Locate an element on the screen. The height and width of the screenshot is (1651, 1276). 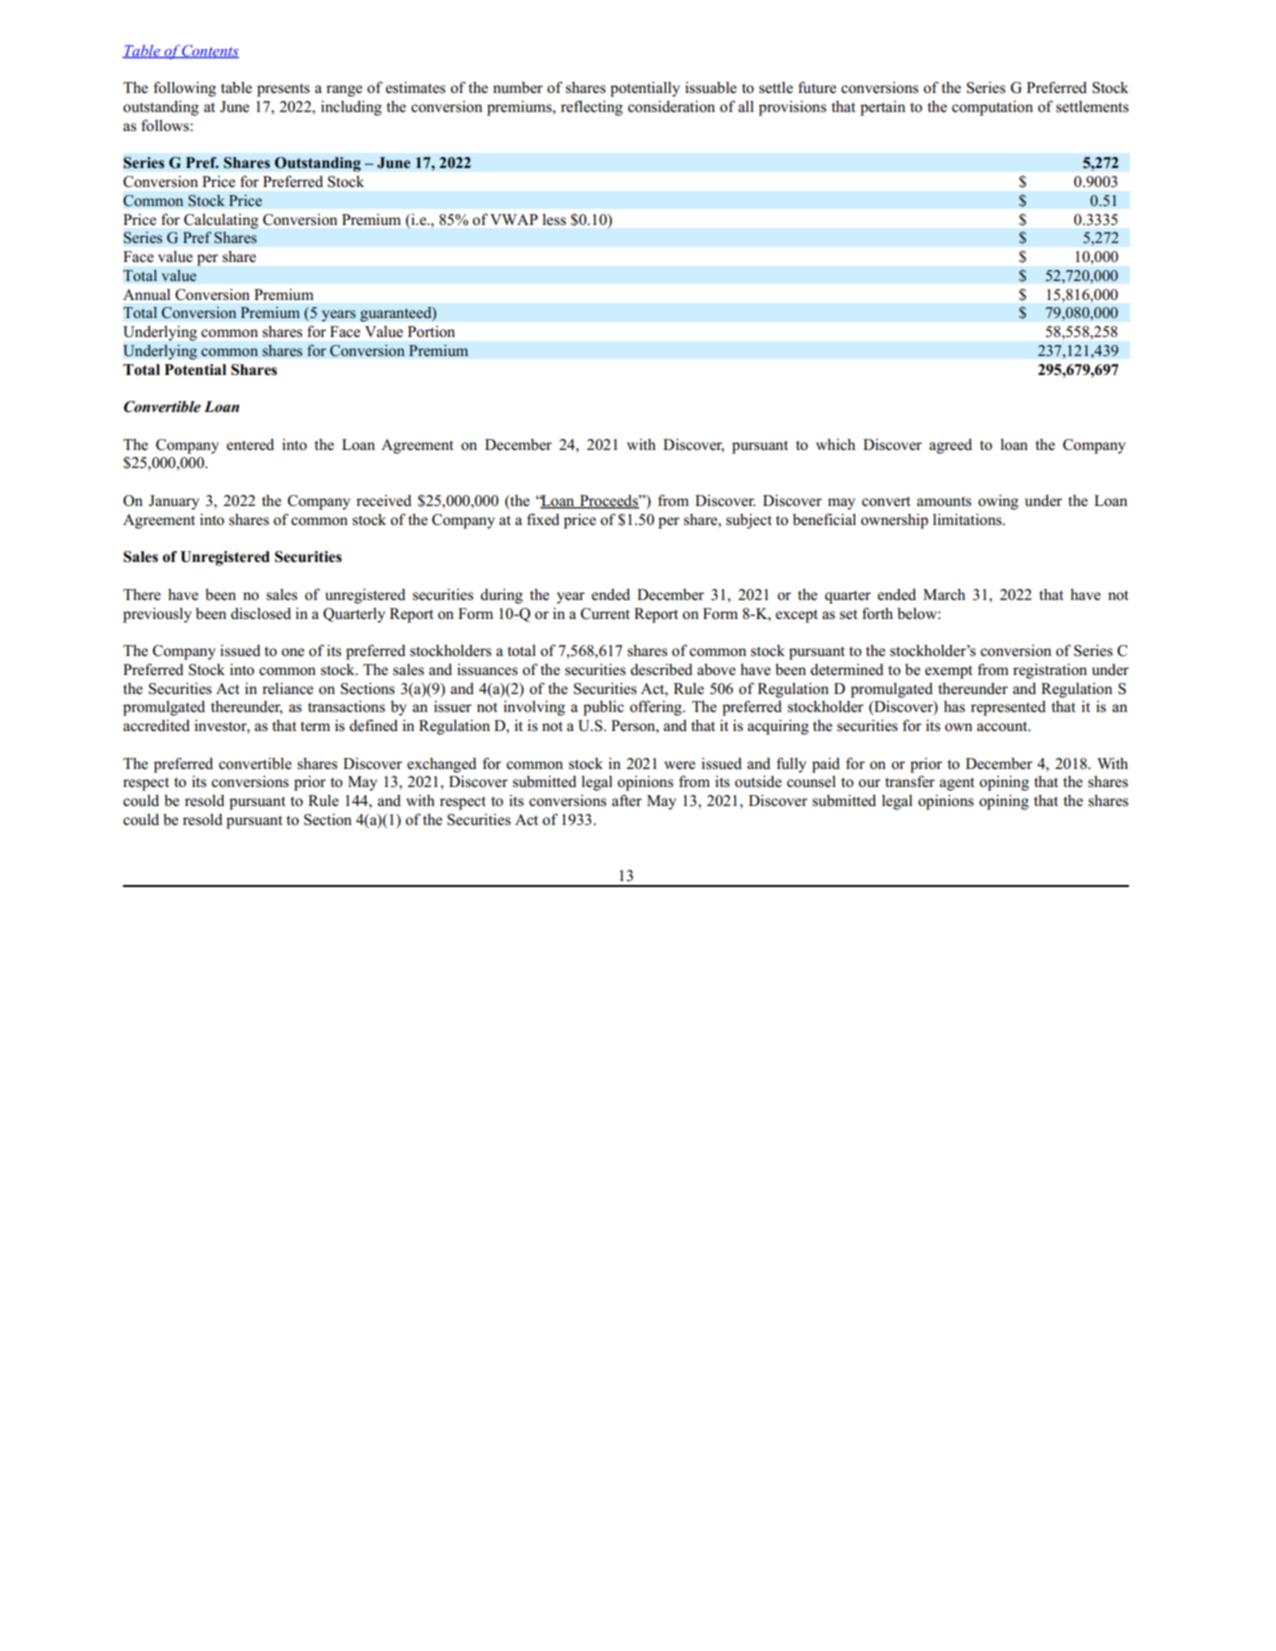
reflecting is located at coordinates (592, 108).
